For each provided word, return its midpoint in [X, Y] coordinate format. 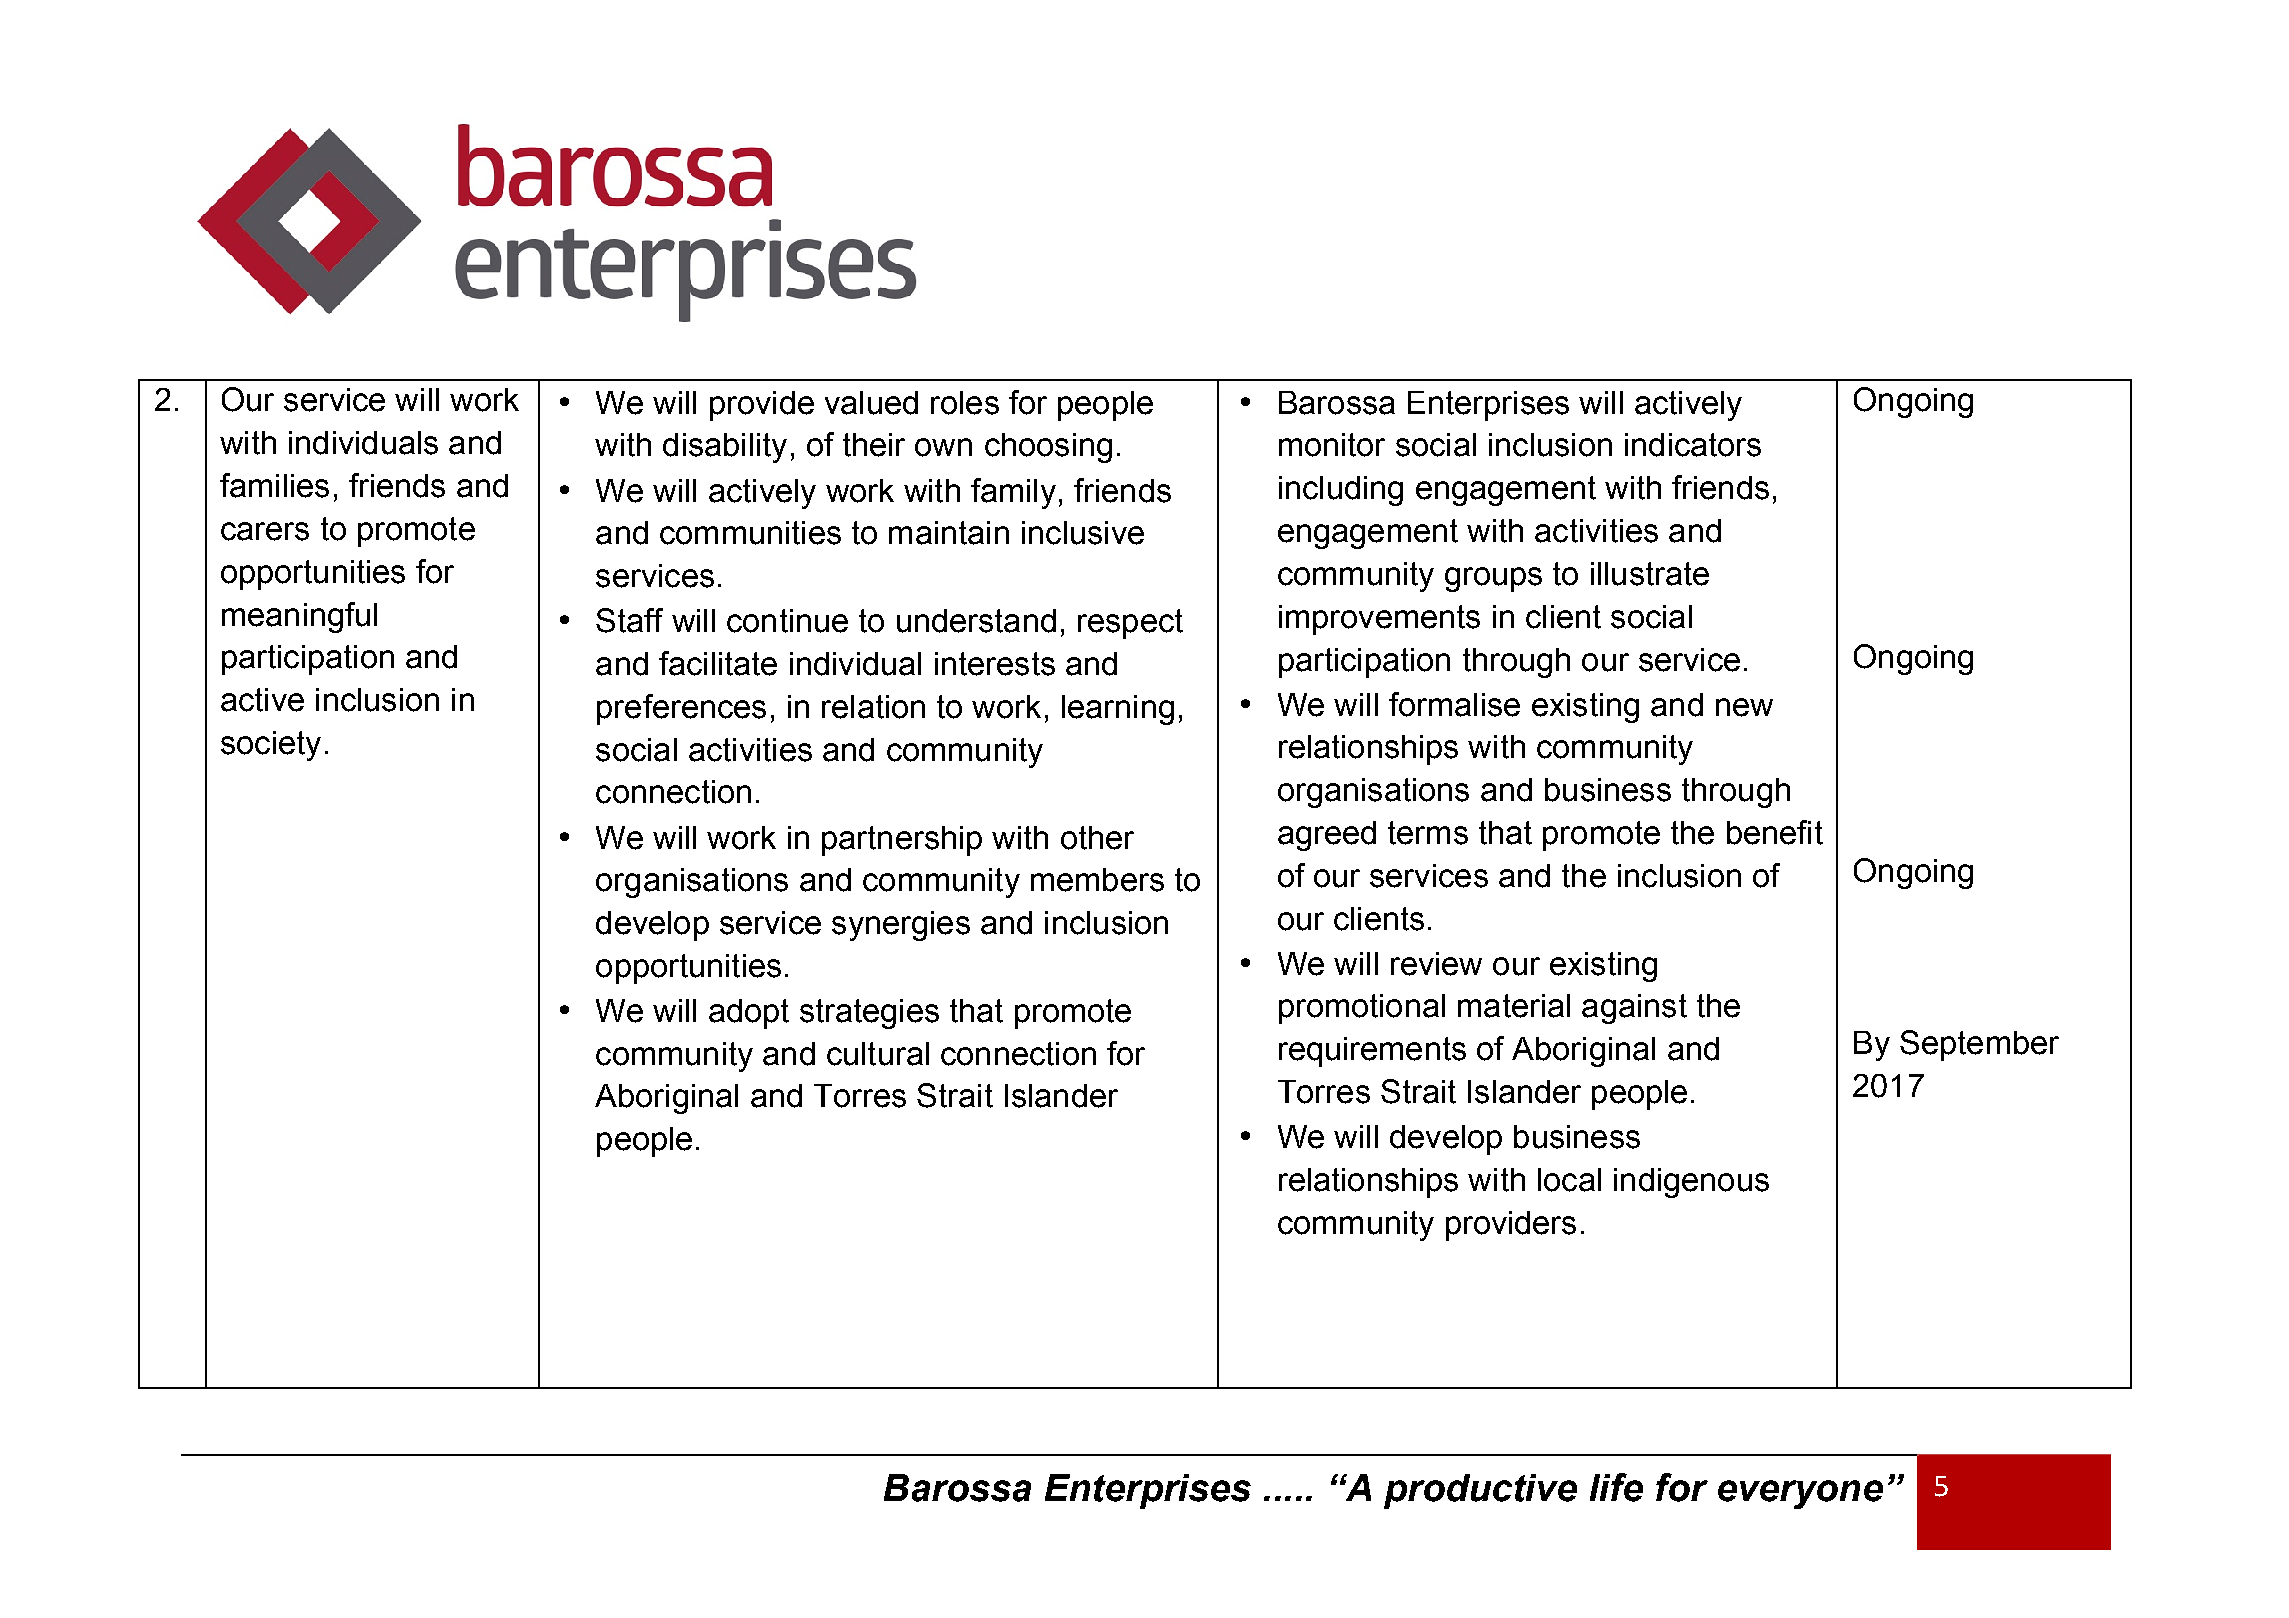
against [1634, 1009]
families [274, 485]
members [1097, 880]
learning [1118, 710]
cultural [878, 1054]
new [1744, 707]
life [1616, 1487]
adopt [749, 1014]
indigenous [1691, 1183]
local [1569, 1180]
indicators [1693, 445]
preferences [681, 709]
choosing [1048, 448]
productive [1480, 1491]
